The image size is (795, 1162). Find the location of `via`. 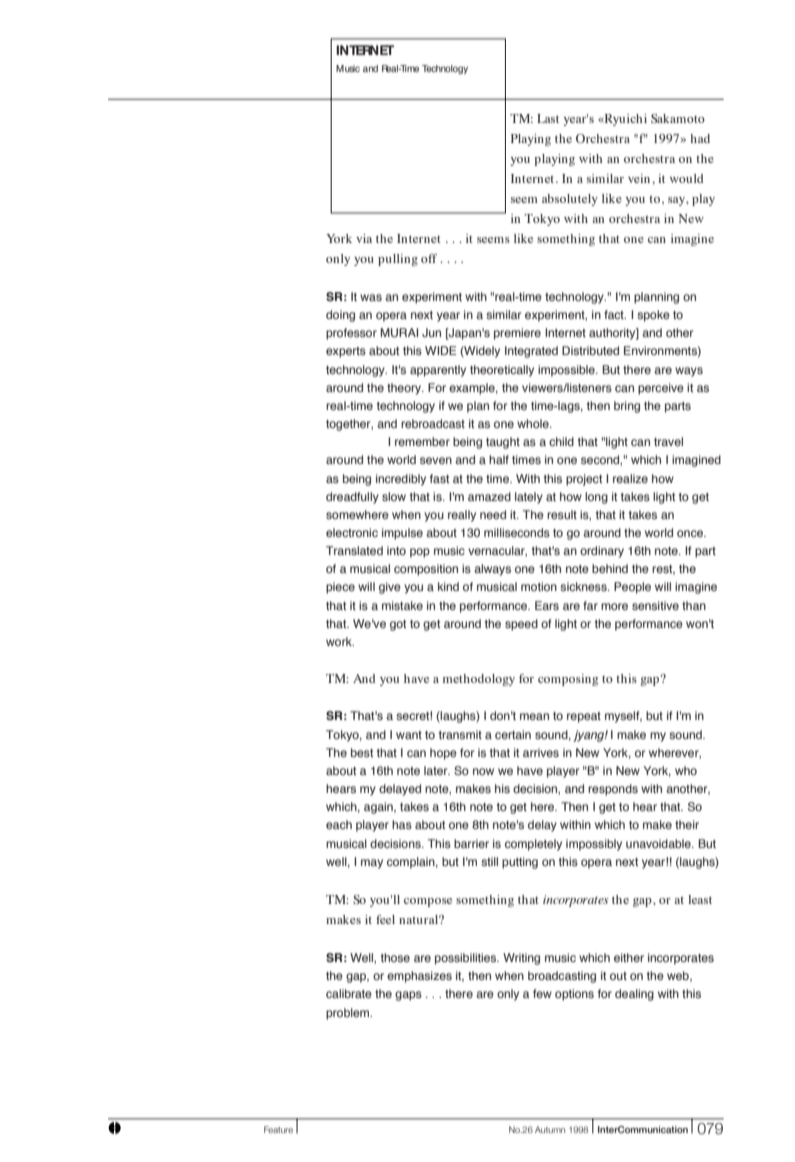

via is located at coordinates (364, 238).
